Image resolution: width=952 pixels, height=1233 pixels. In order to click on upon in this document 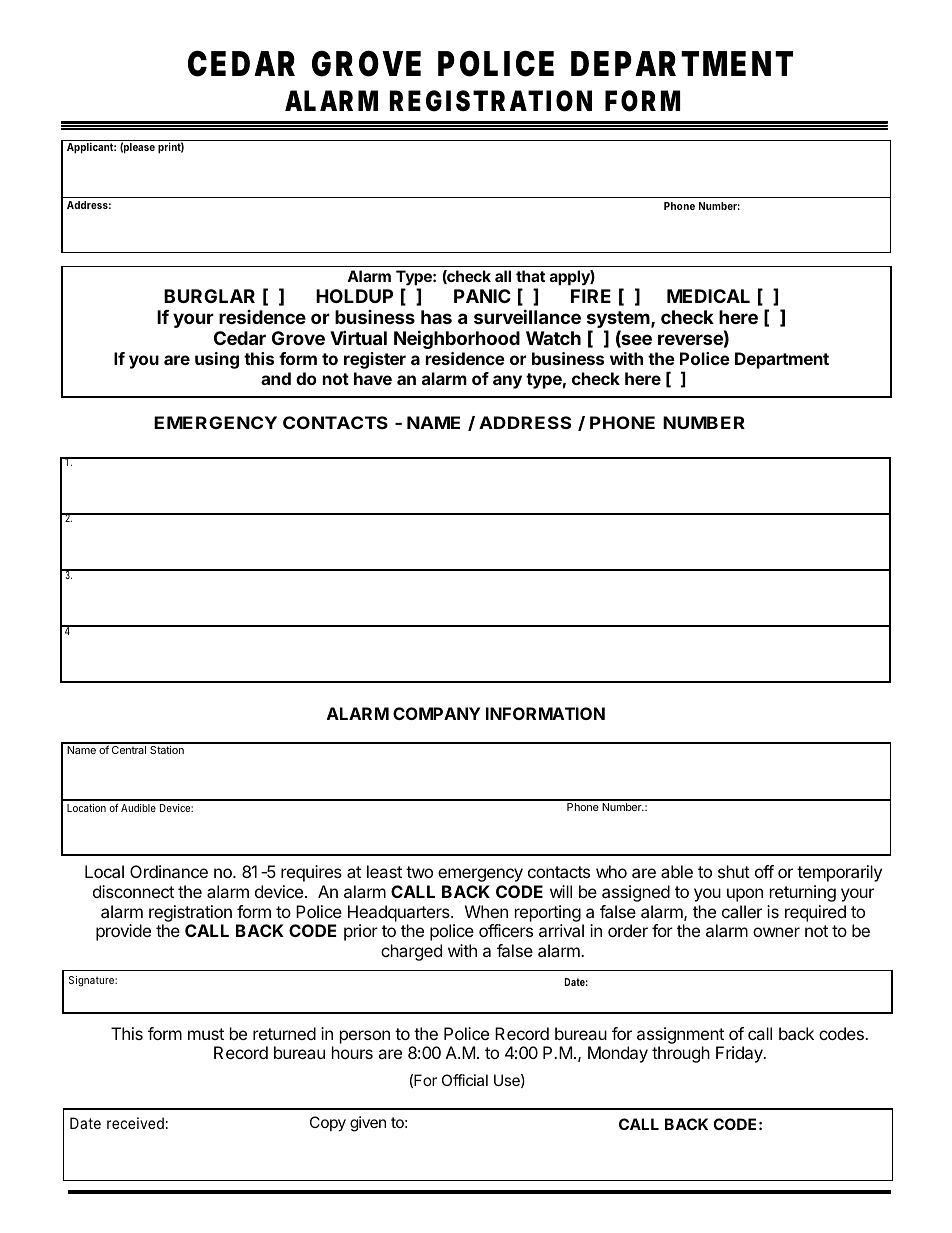, I will do `click(745, 895)`.
